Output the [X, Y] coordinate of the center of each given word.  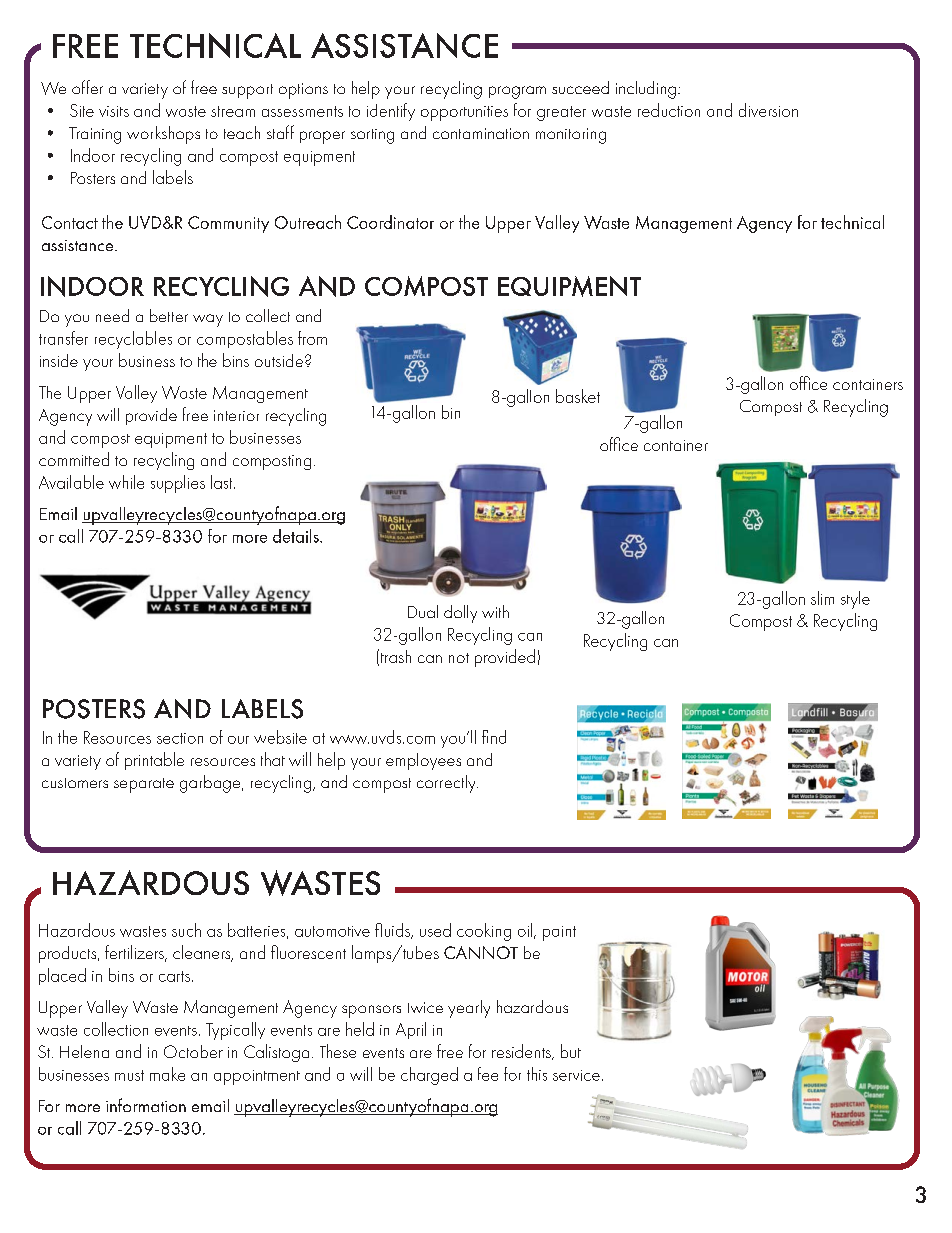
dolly [460, 614]
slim [822, 598]
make [167, 1074]
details [297, 536]
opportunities [464, 113]
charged [429, 1076]
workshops [163, 135]
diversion [768, 110]
